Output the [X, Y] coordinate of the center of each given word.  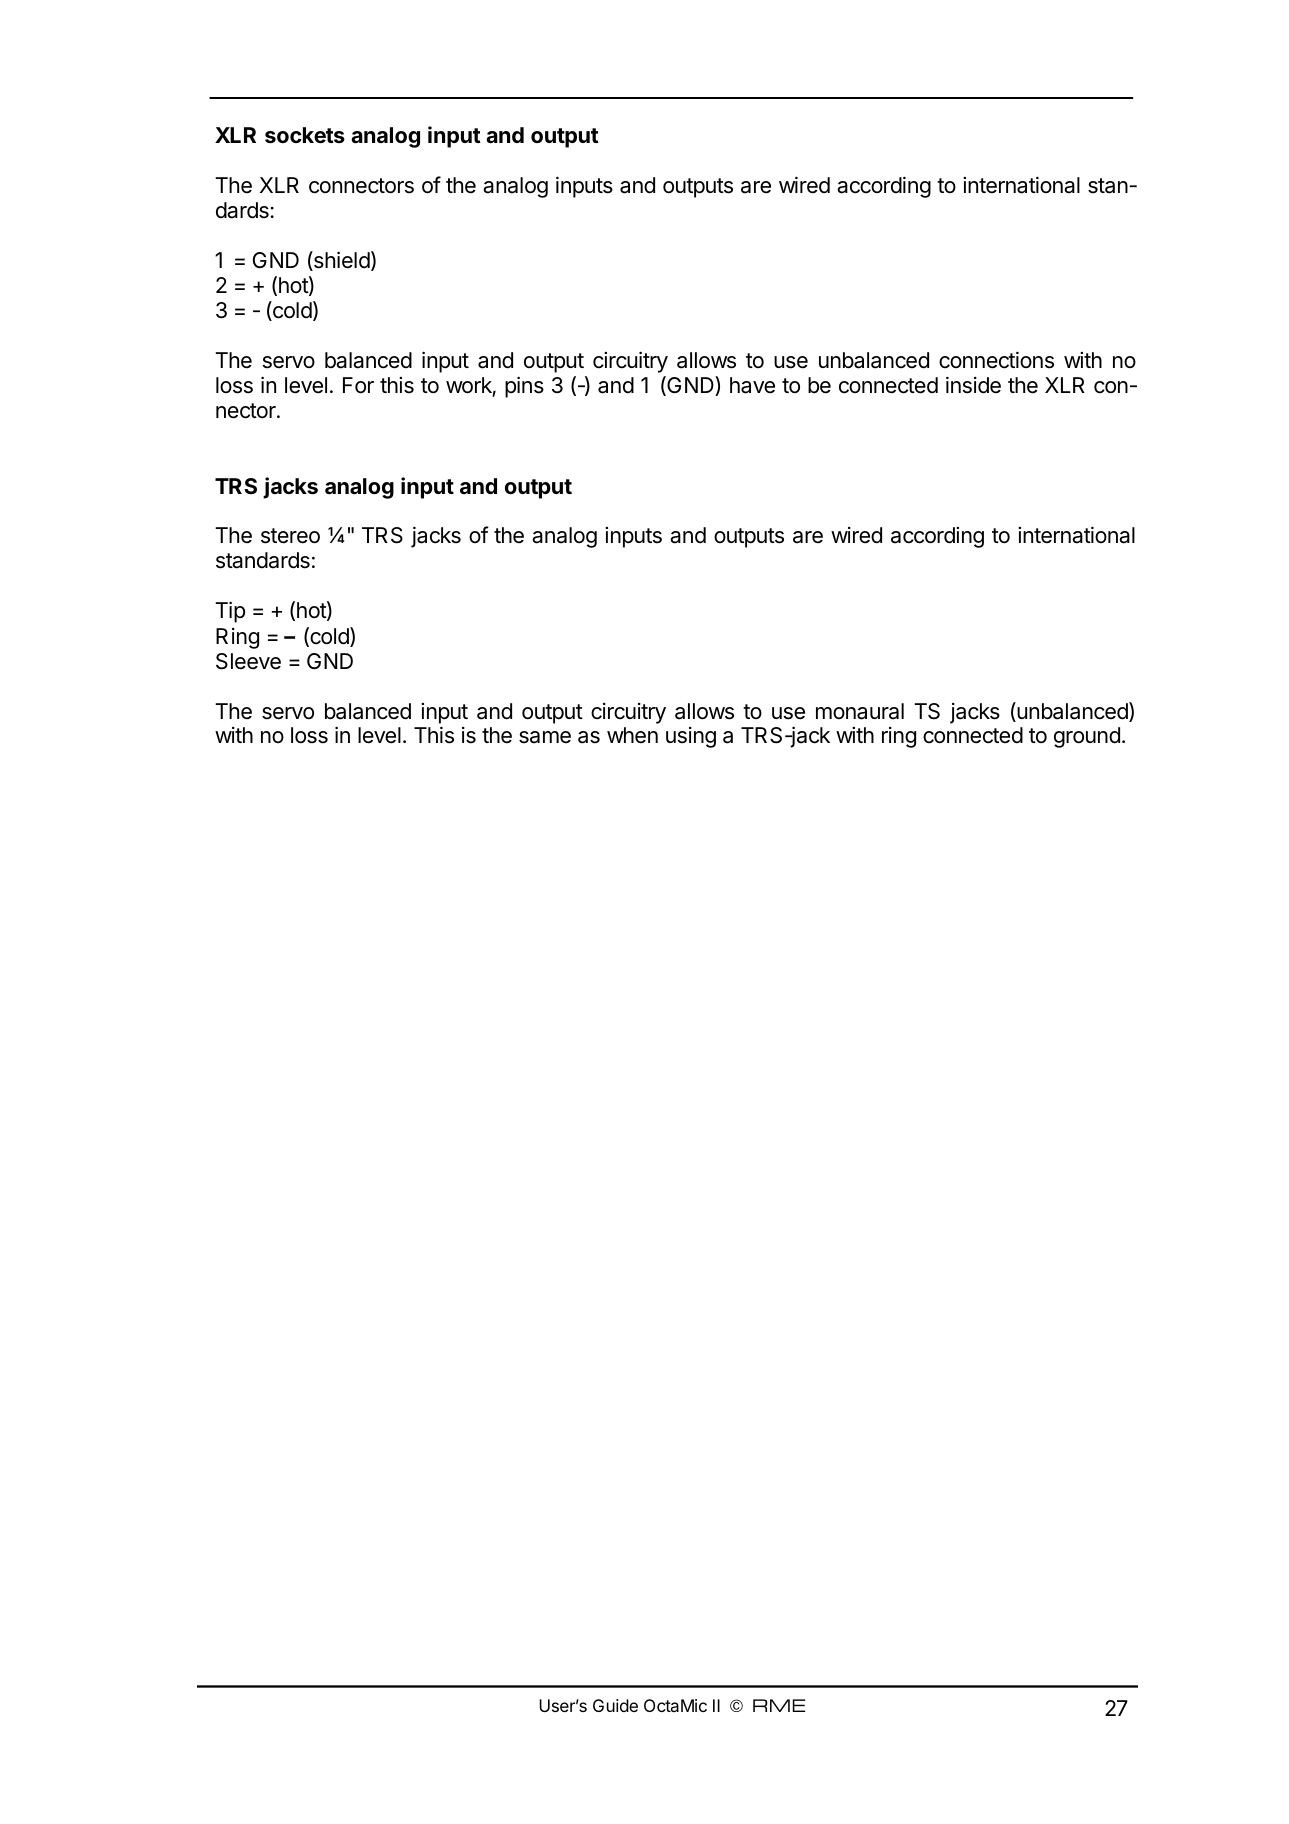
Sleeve [248, 661]
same [545, 737]
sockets [305, 135]
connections [996, 360]
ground [1087, 737]
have [752, 385]
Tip [230, 612]
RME [779, 1705]
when [632, 735]
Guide [615, 1705]
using [691, 737]
